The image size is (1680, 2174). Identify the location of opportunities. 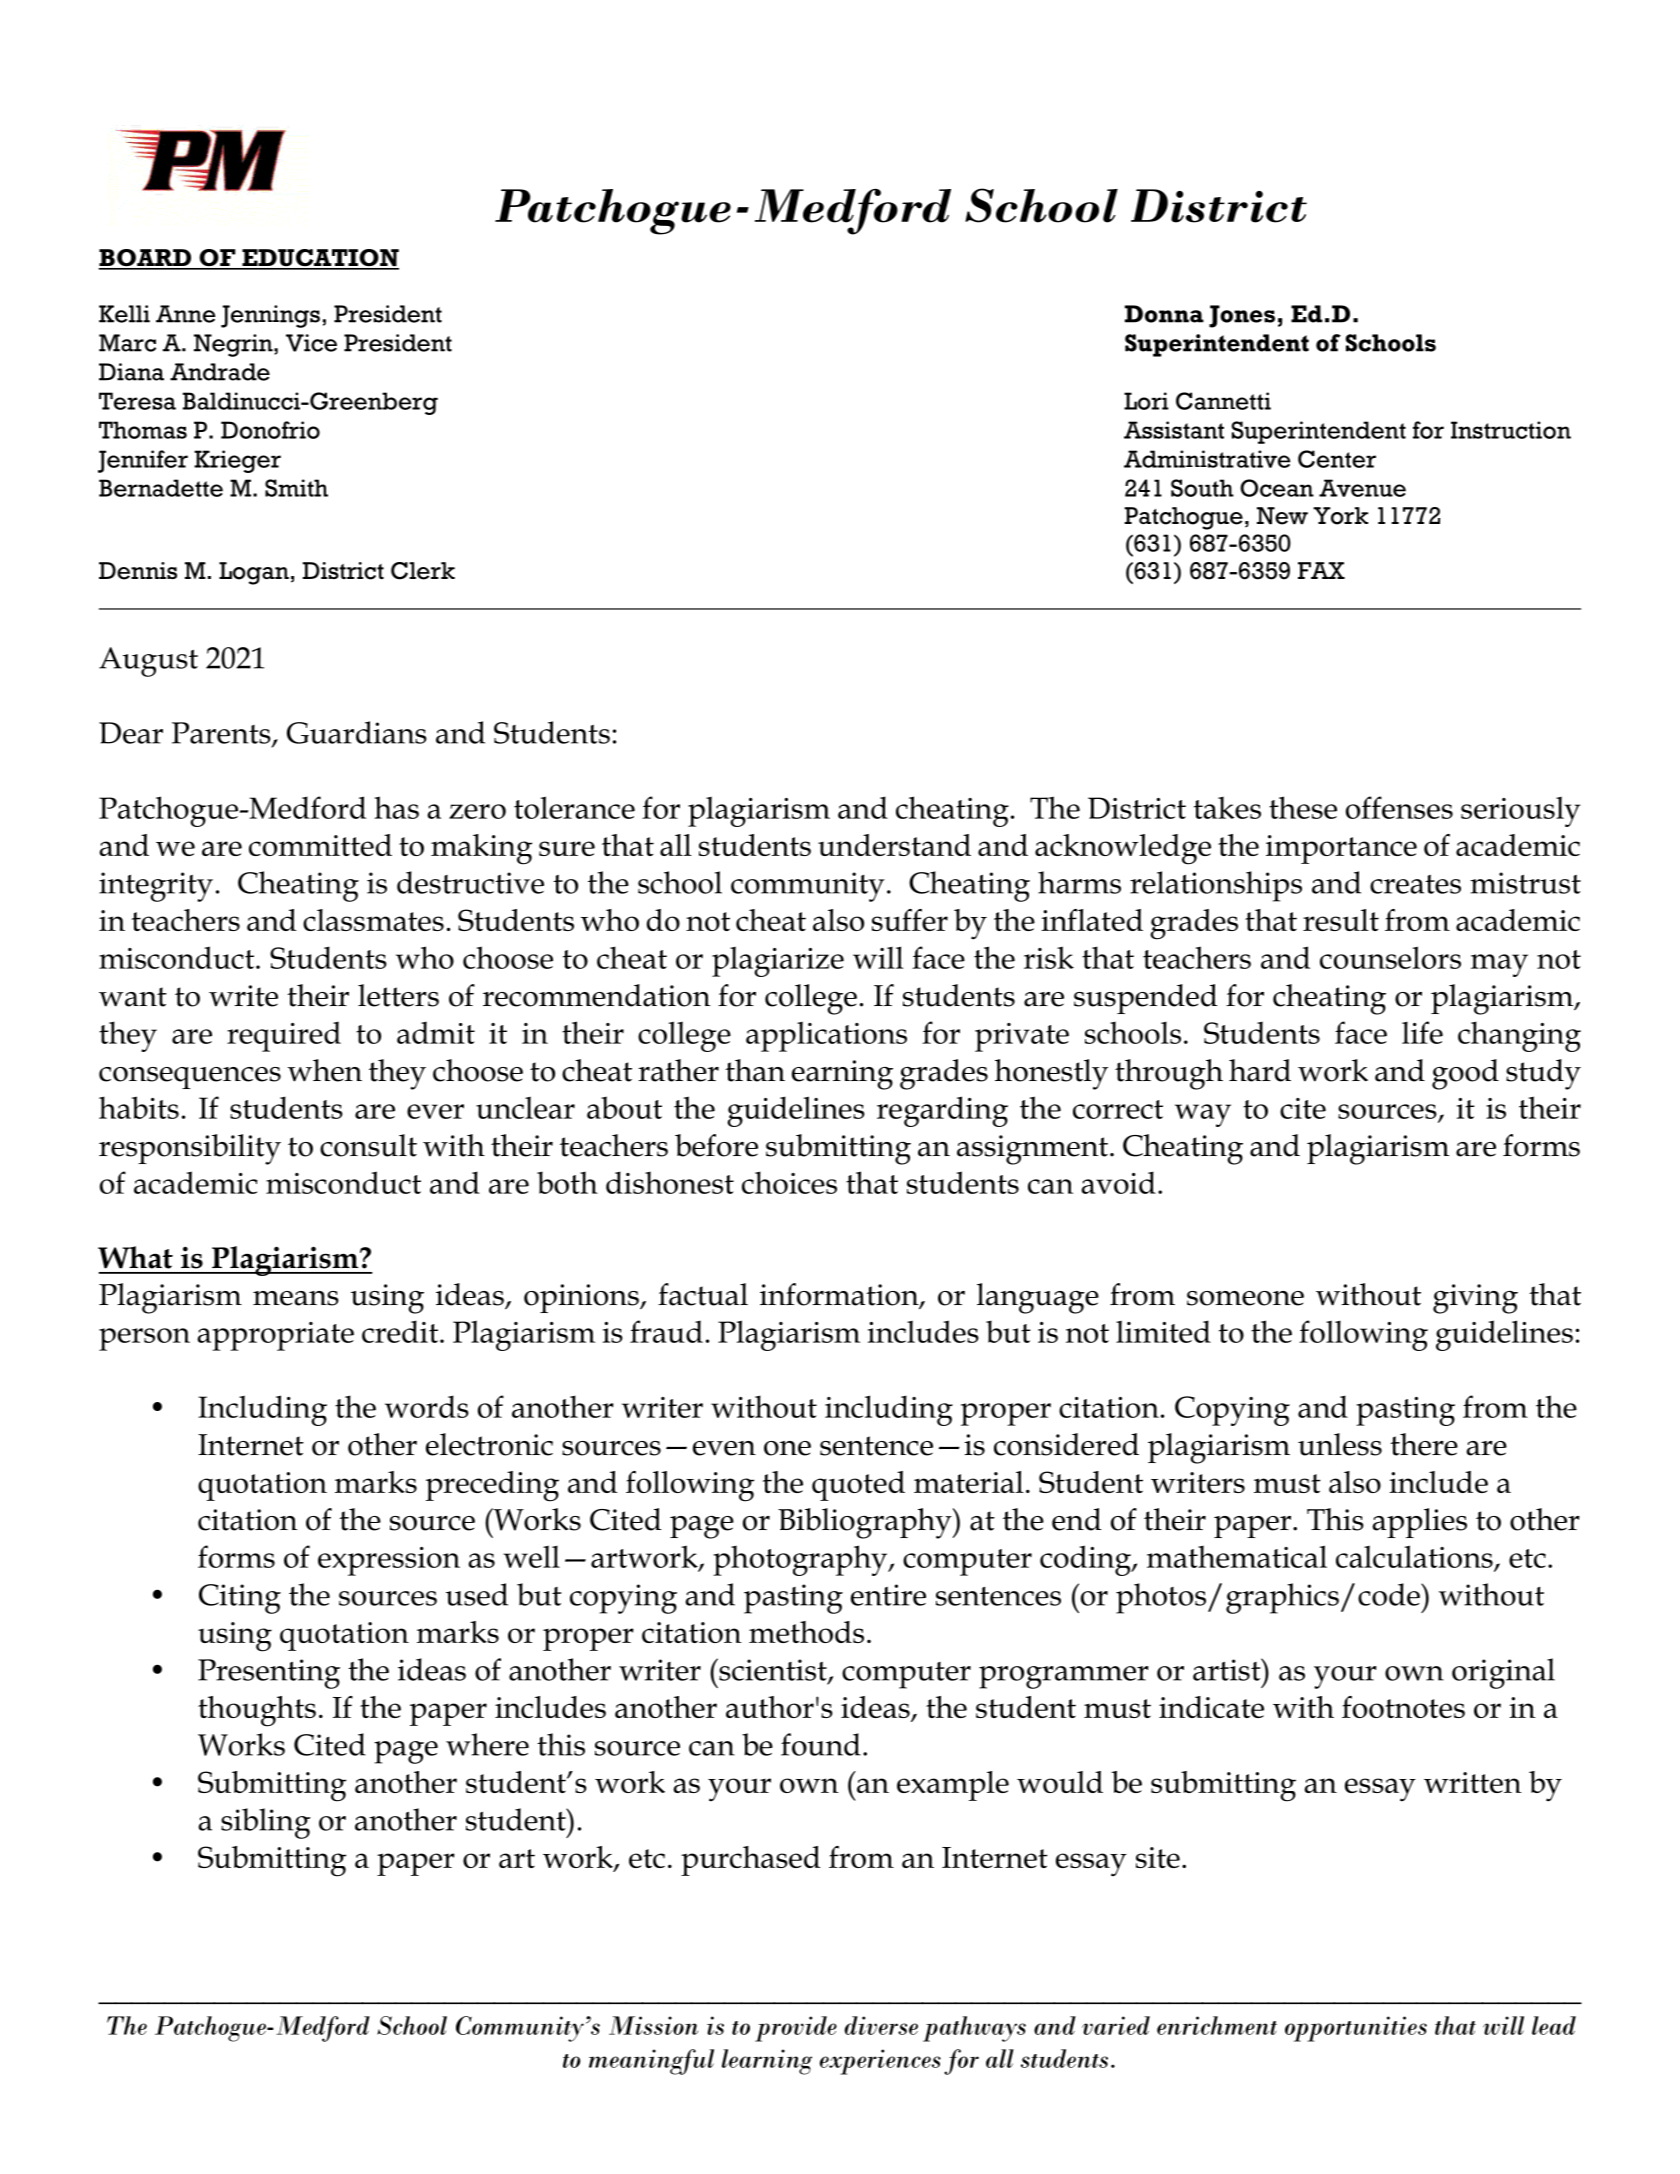
(1356, 2029).
